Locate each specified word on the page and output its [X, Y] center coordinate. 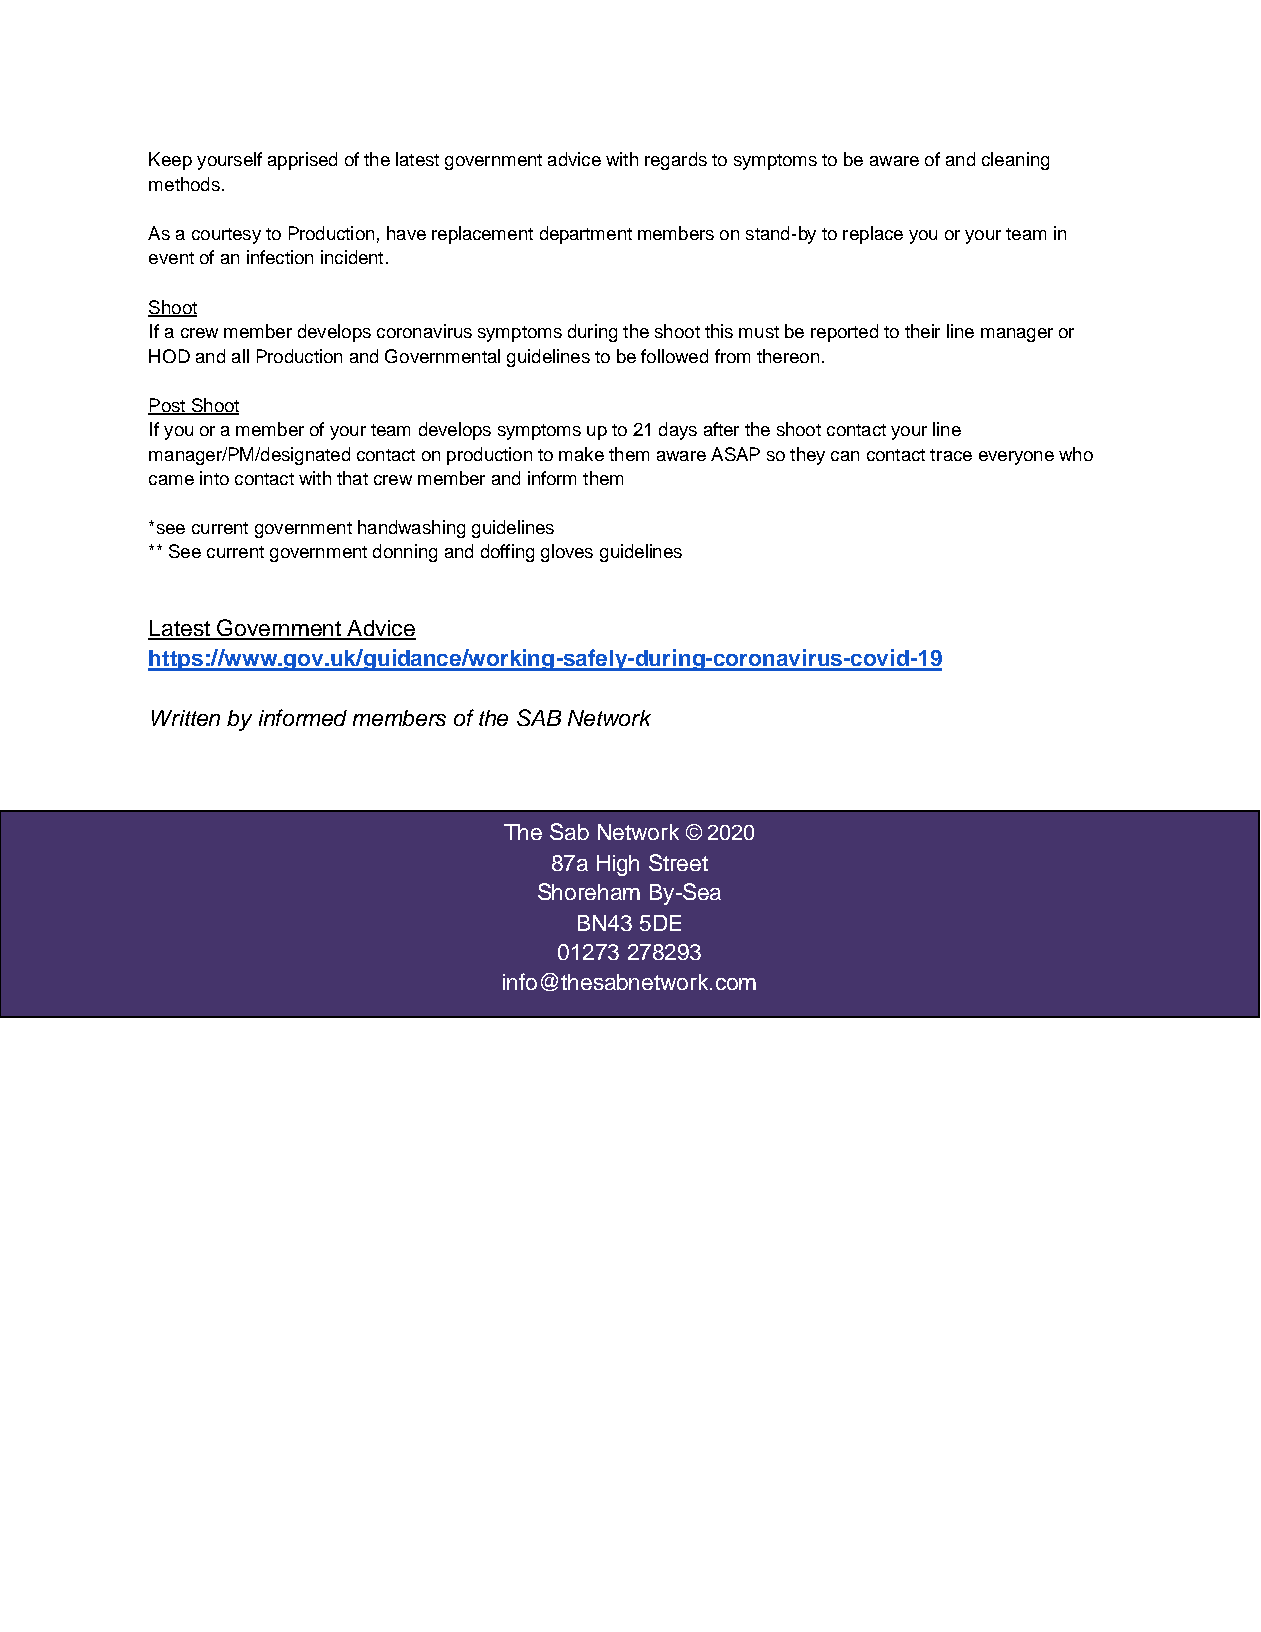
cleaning [1015, 161]
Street [678, 862]
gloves [567, 553]
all [240, 356]
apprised [302, 161]
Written [186, 718]
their [922, 331]
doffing [507, 553]
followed [674, 356]
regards [676, 161]
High [618, 865]
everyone [1016, 458]
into [214, 478]
